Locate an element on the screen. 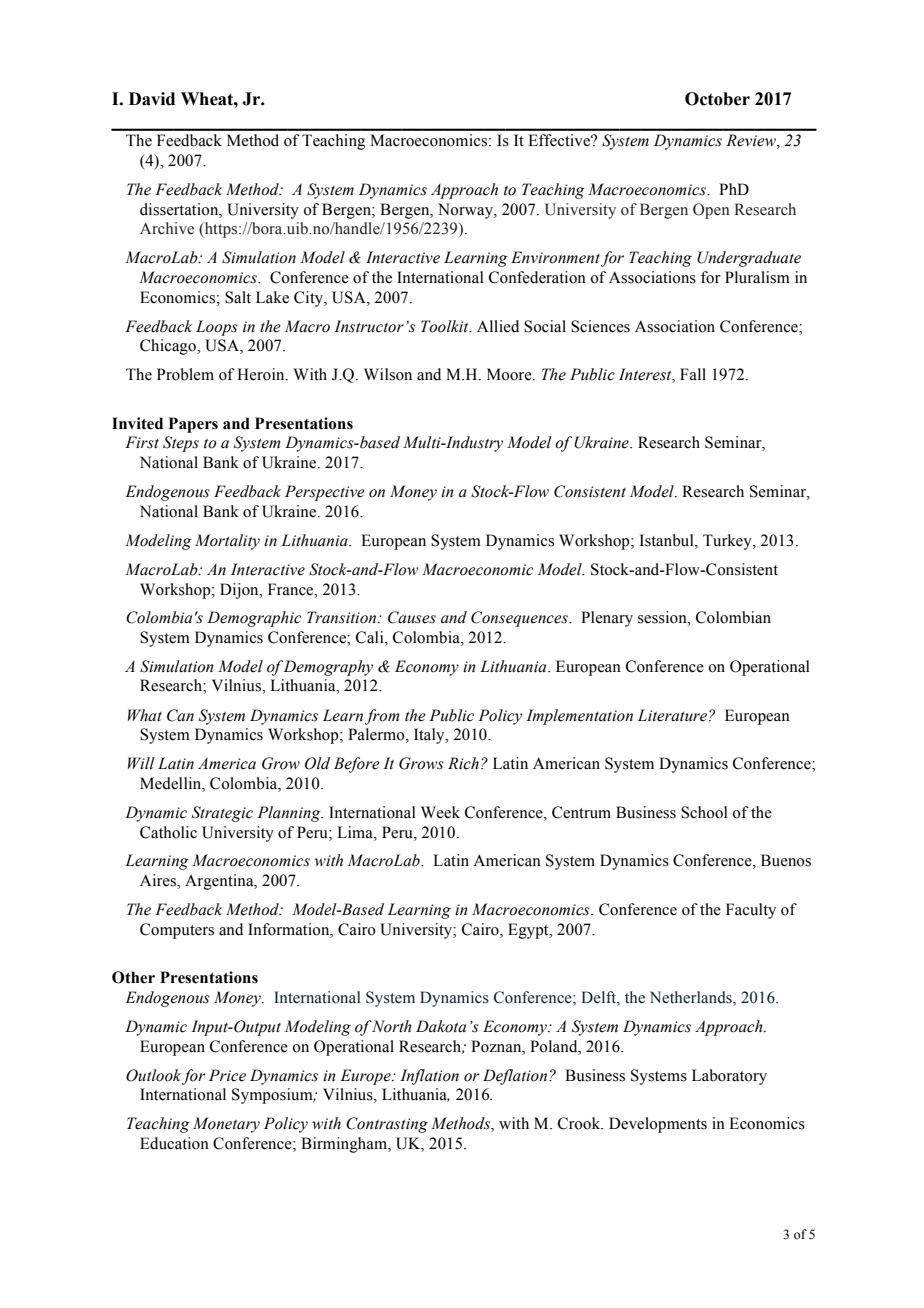  October is located at coordinates (717, 99).
